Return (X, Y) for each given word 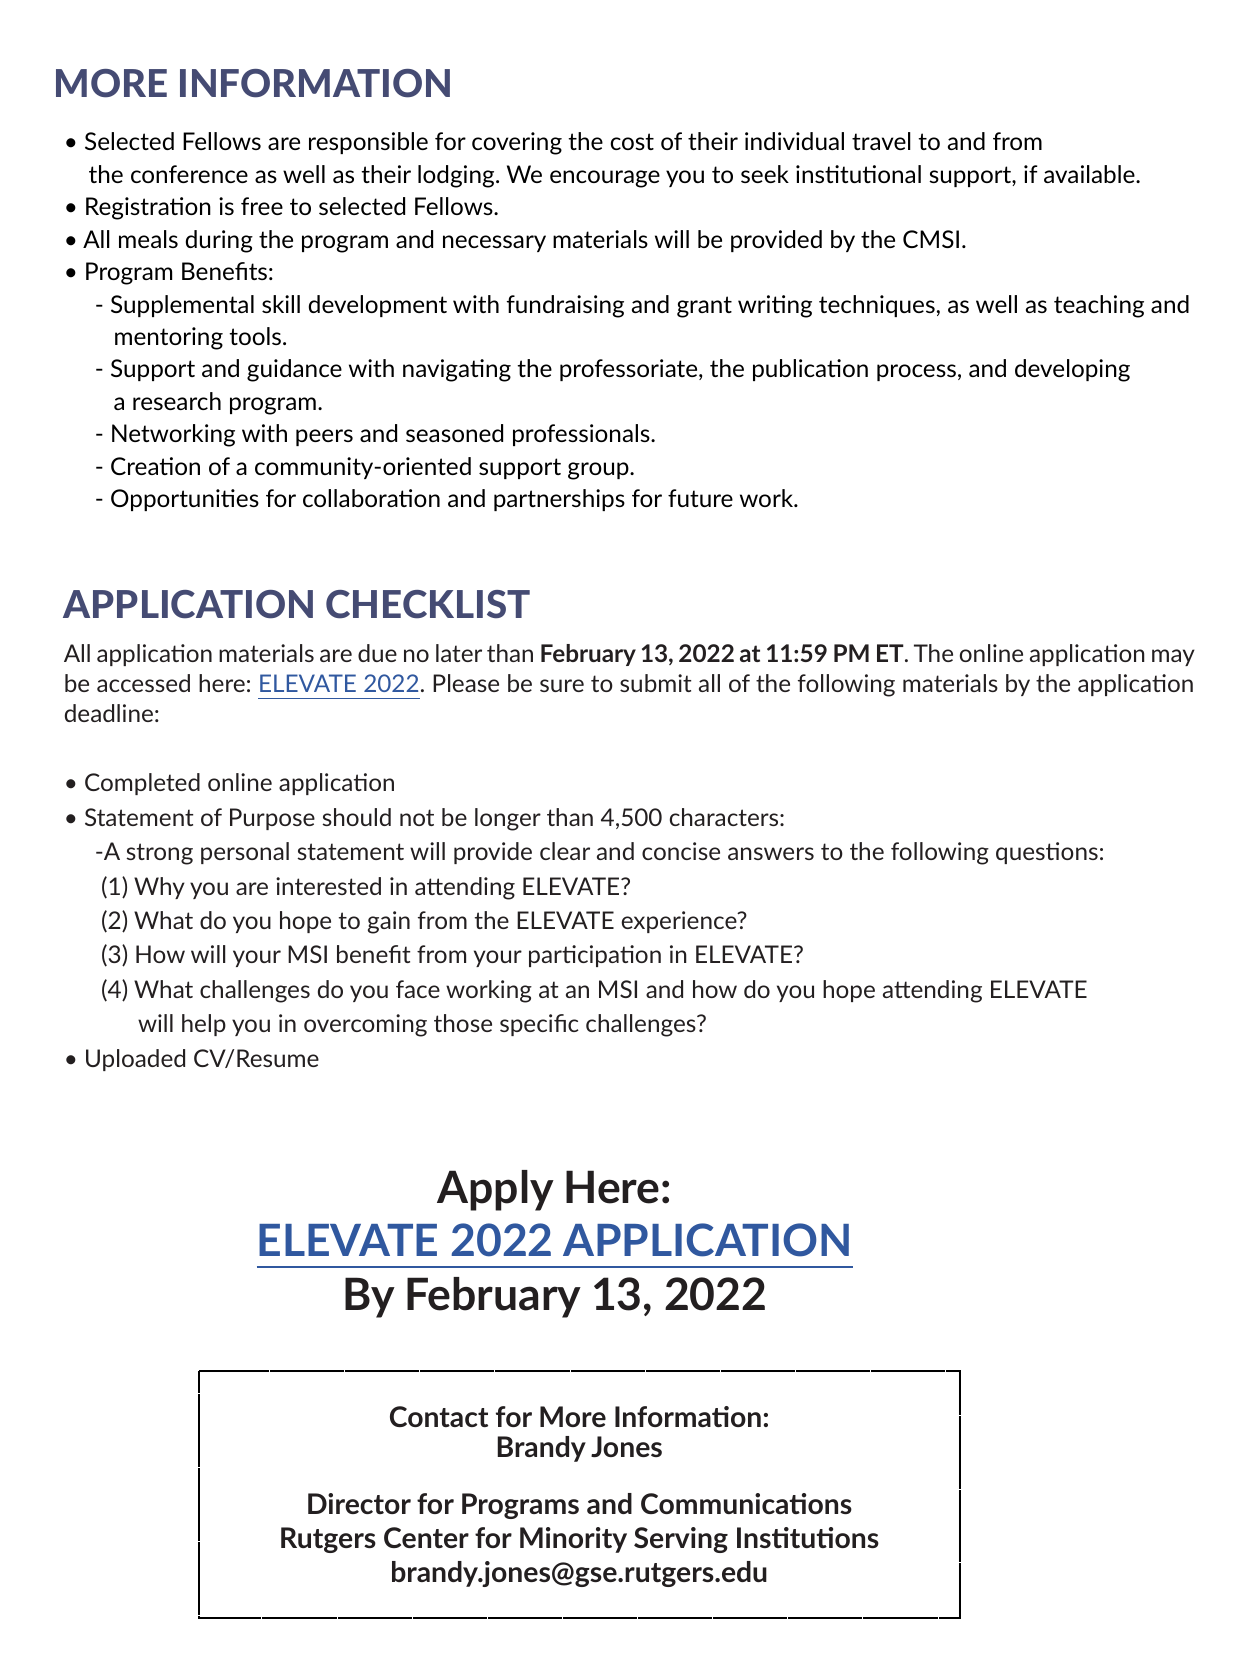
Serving (681, 1540)
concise (681, 851)
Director (359, 1503)
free (262, 206)
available (1090, 174)
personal (245, 853)
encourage (605, 179)
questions (1047, 853)
